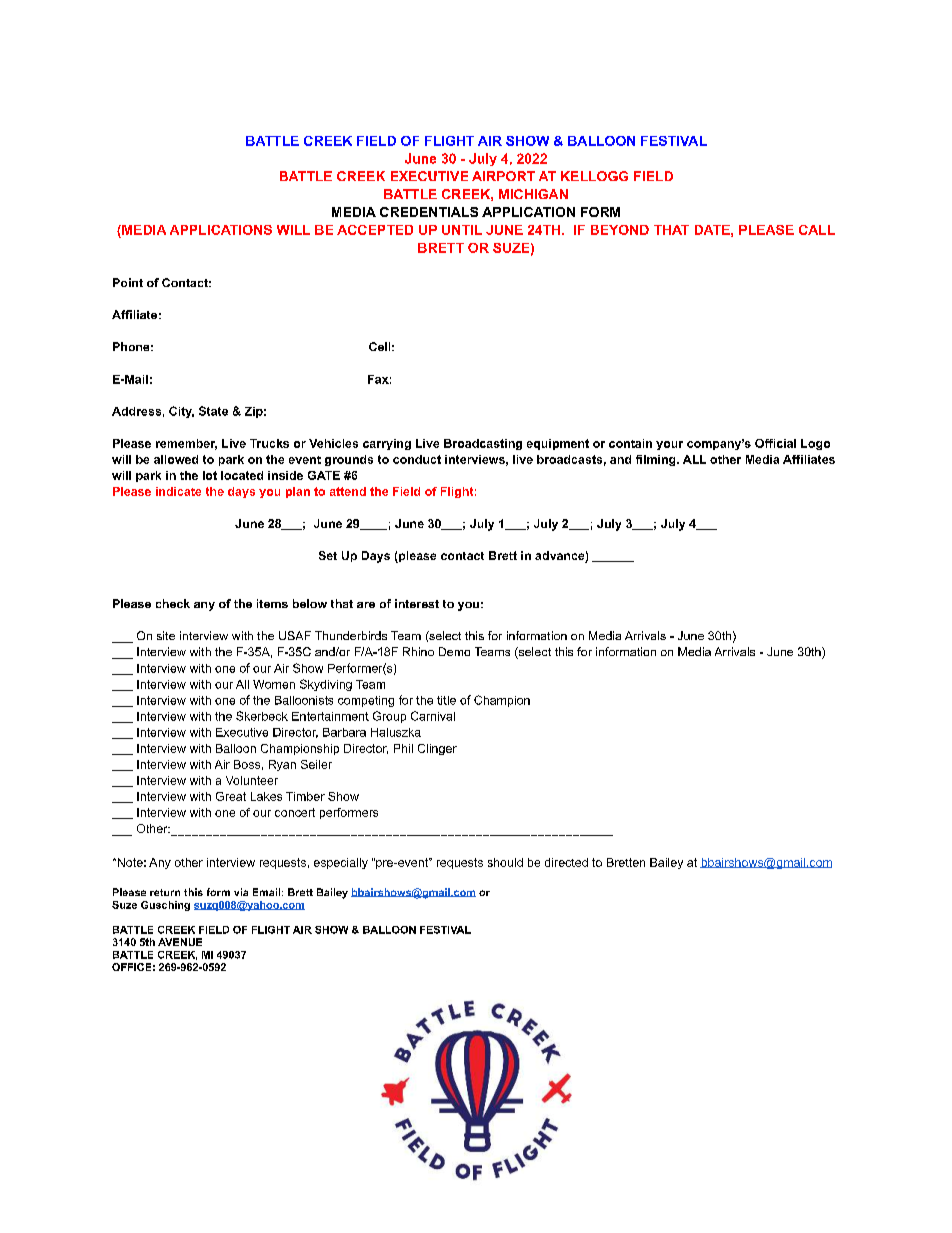 The image size is (952, 1233). What do you see at coordinates (180, 942) in the image?
I see `AVENUE` at bounding box center [180, 942].
